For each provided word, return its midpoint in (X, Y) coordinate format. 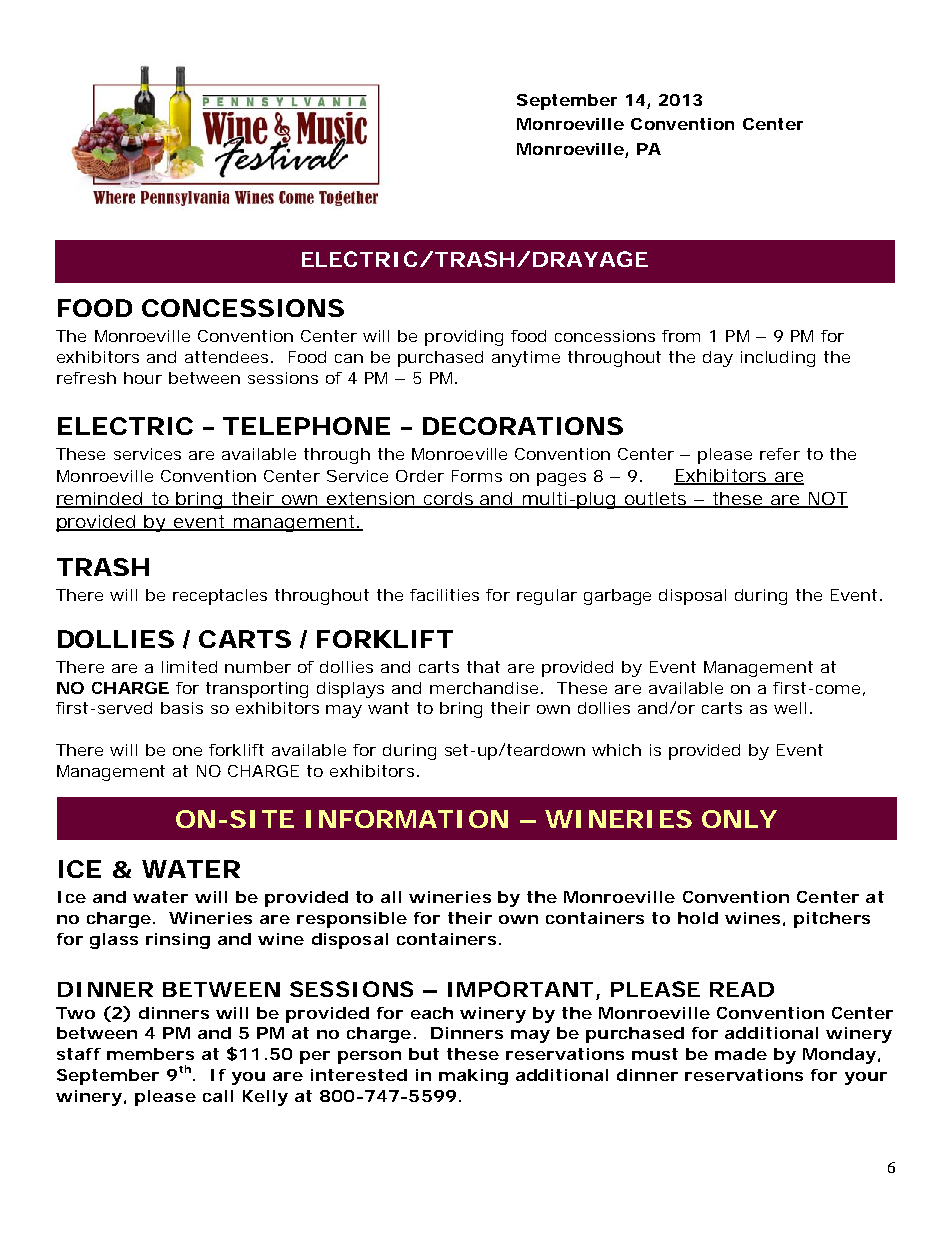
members (150, 1054)
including (778, 359)
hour (143, 378)
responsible (352, 920)
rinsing (178, 941)
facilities (444, 595)
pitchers (832, 920)
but (424, 1054)
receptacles (220, 597)
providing (464, 338)
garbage (617, 597)
